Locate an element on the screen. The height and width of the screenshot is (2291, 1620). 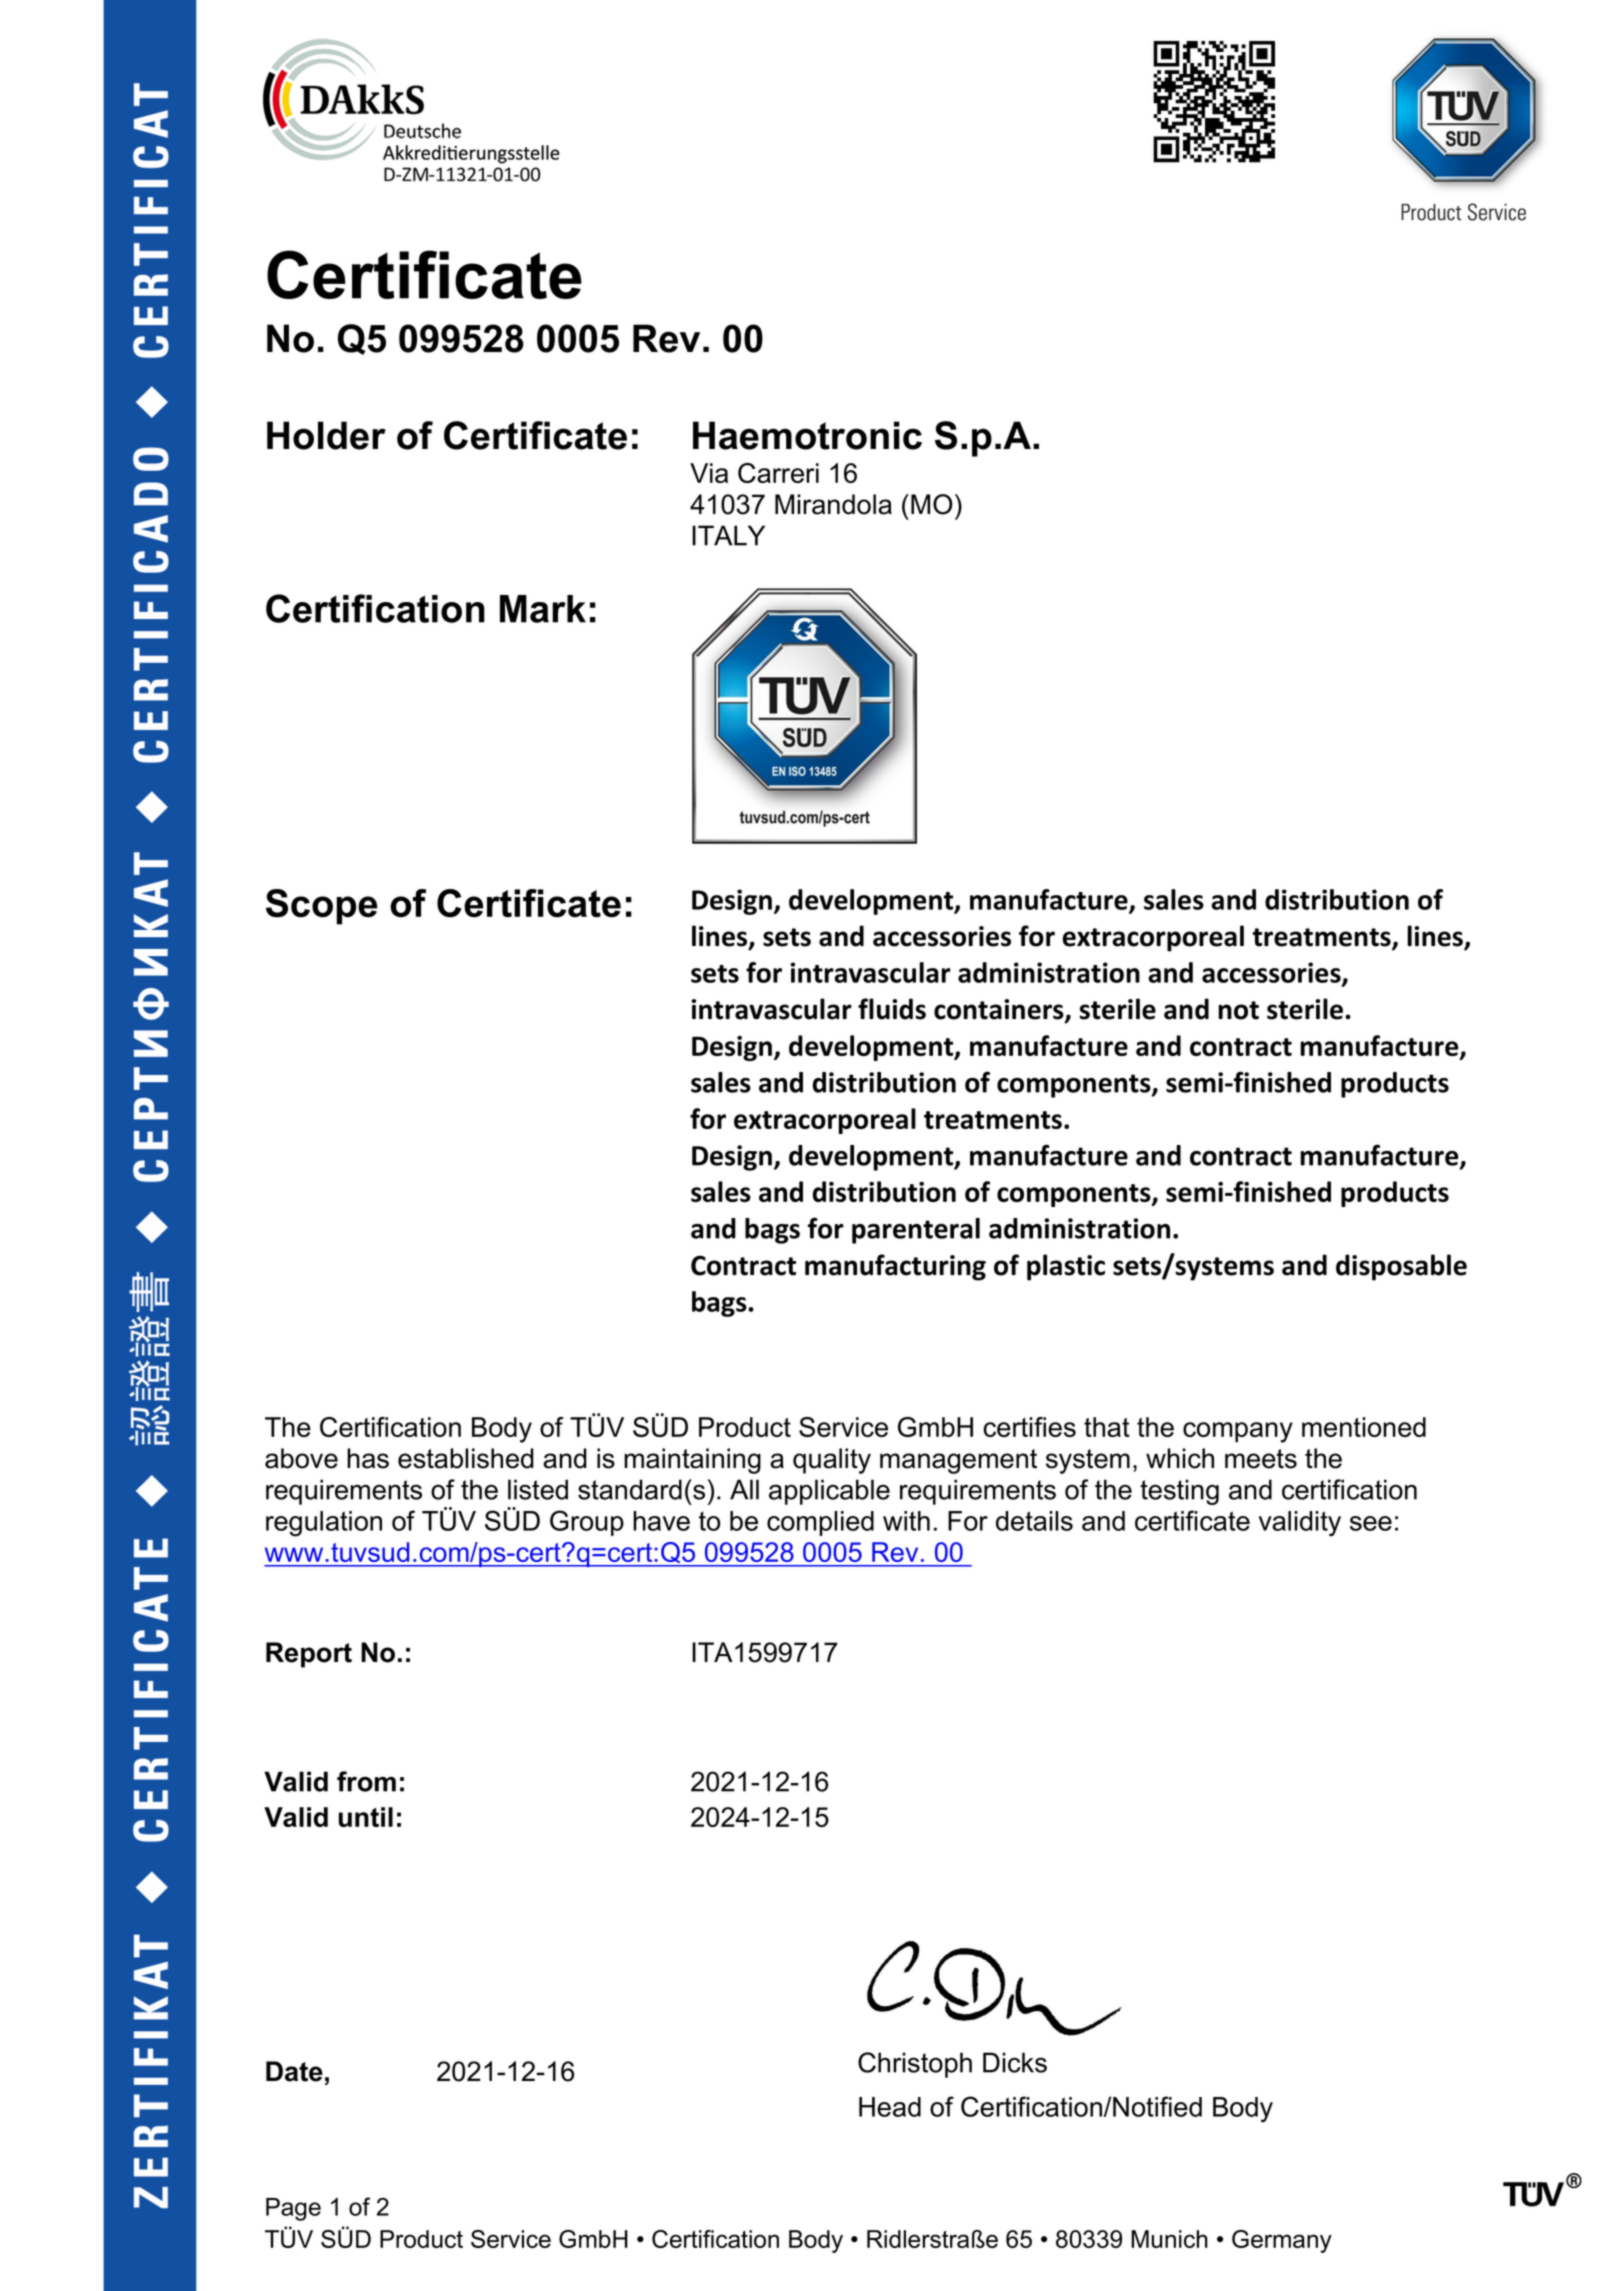
established is located at coordinates (466, 1458).
